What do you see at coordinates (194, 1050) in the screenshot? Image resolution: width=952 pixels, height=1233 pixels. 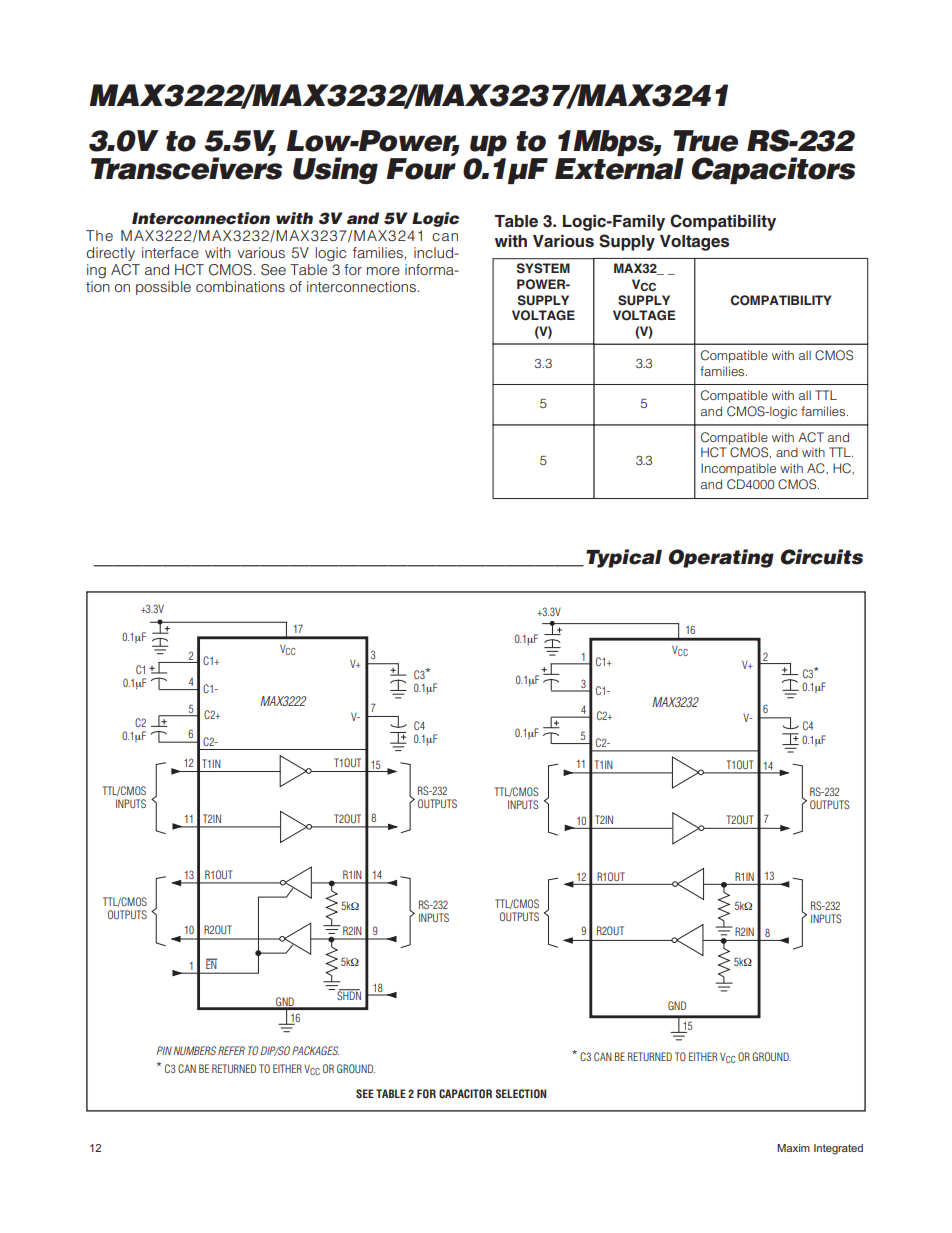 I see `NUMBERS` at bounding box center [194, 1050].
